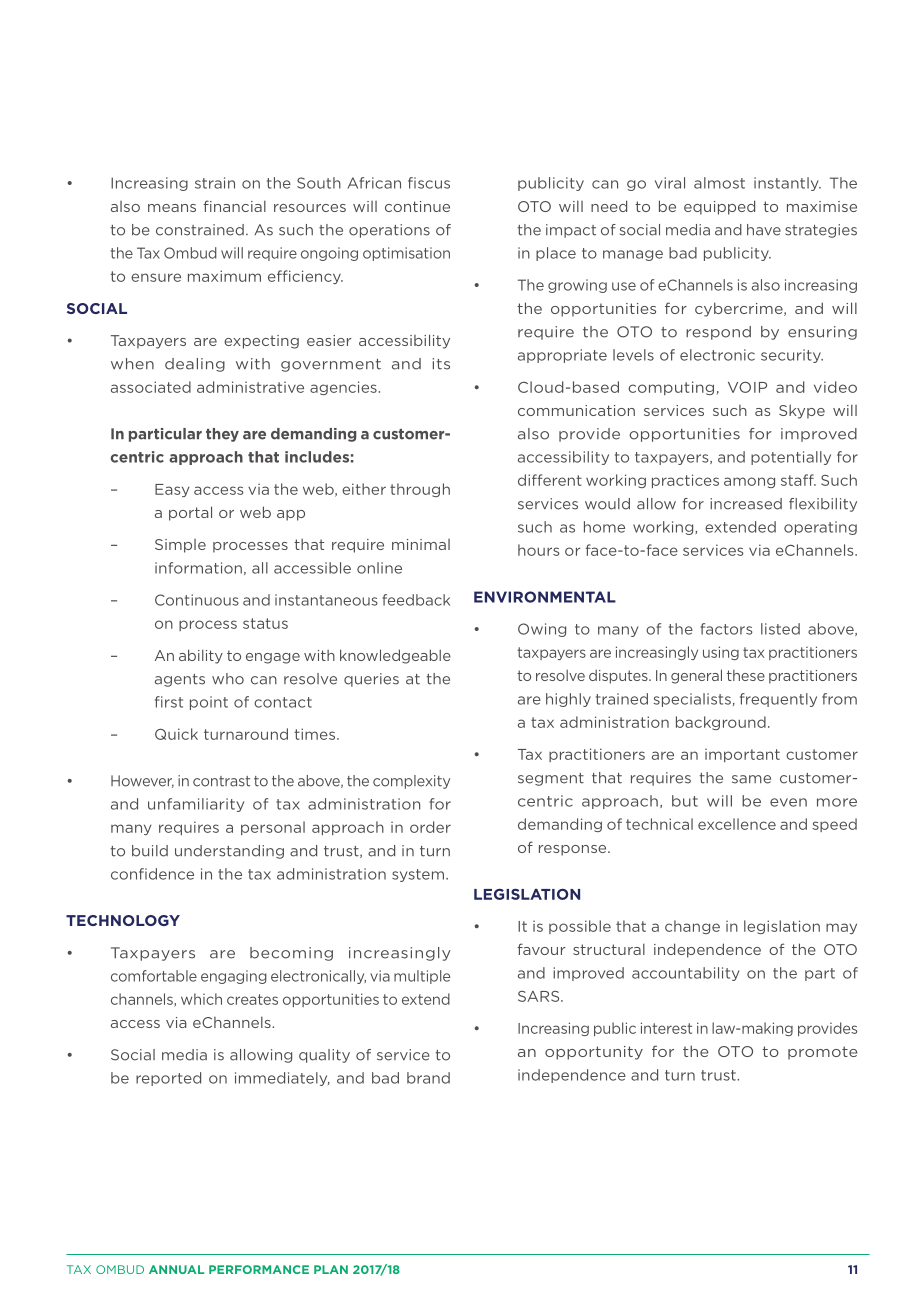  Describe the element at coordinates (420, 490) in the page. I see `through` at that location.
